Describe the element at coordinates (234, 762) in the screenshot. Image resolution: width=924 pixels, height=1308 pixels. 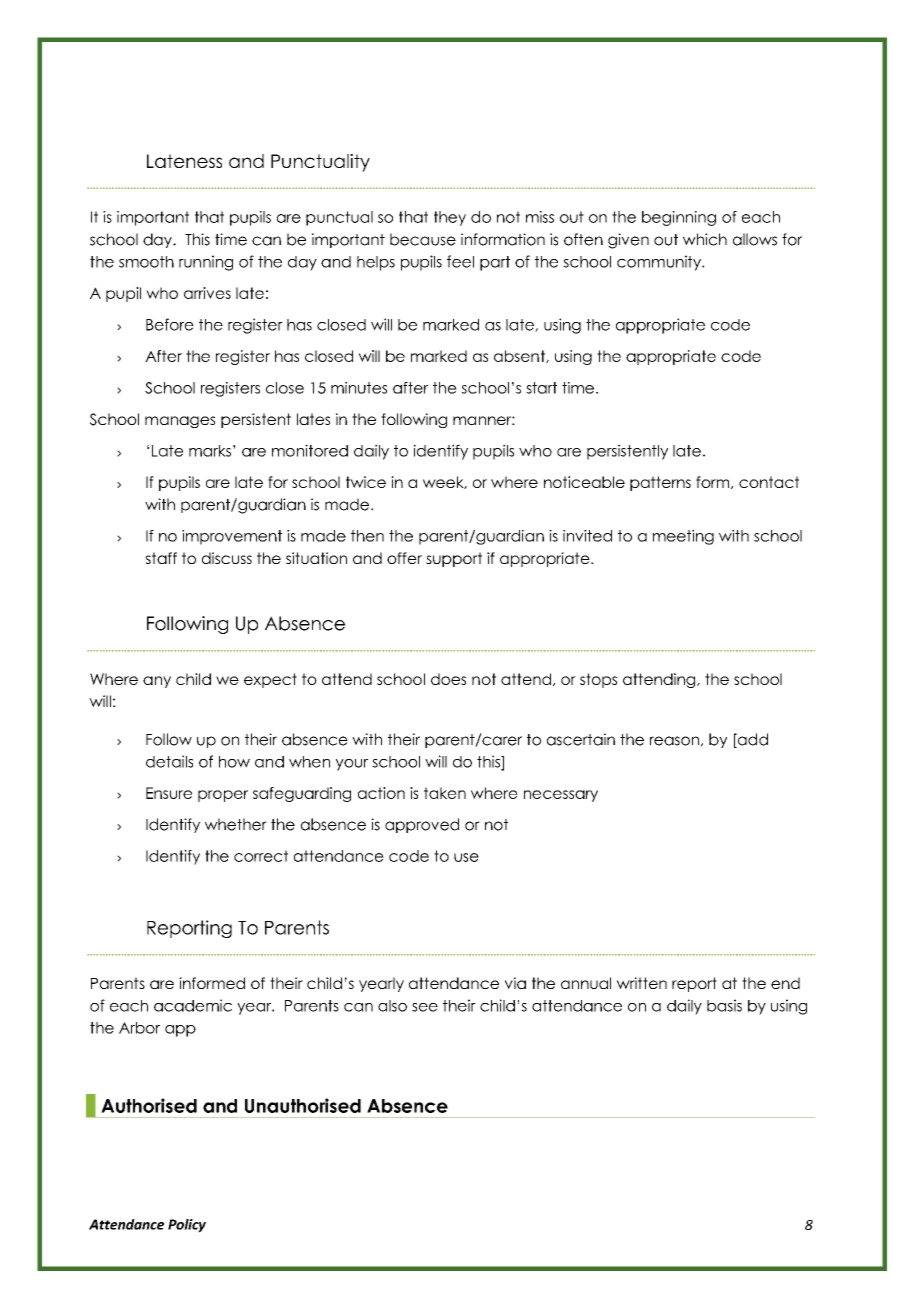
I see `how` at that location.
